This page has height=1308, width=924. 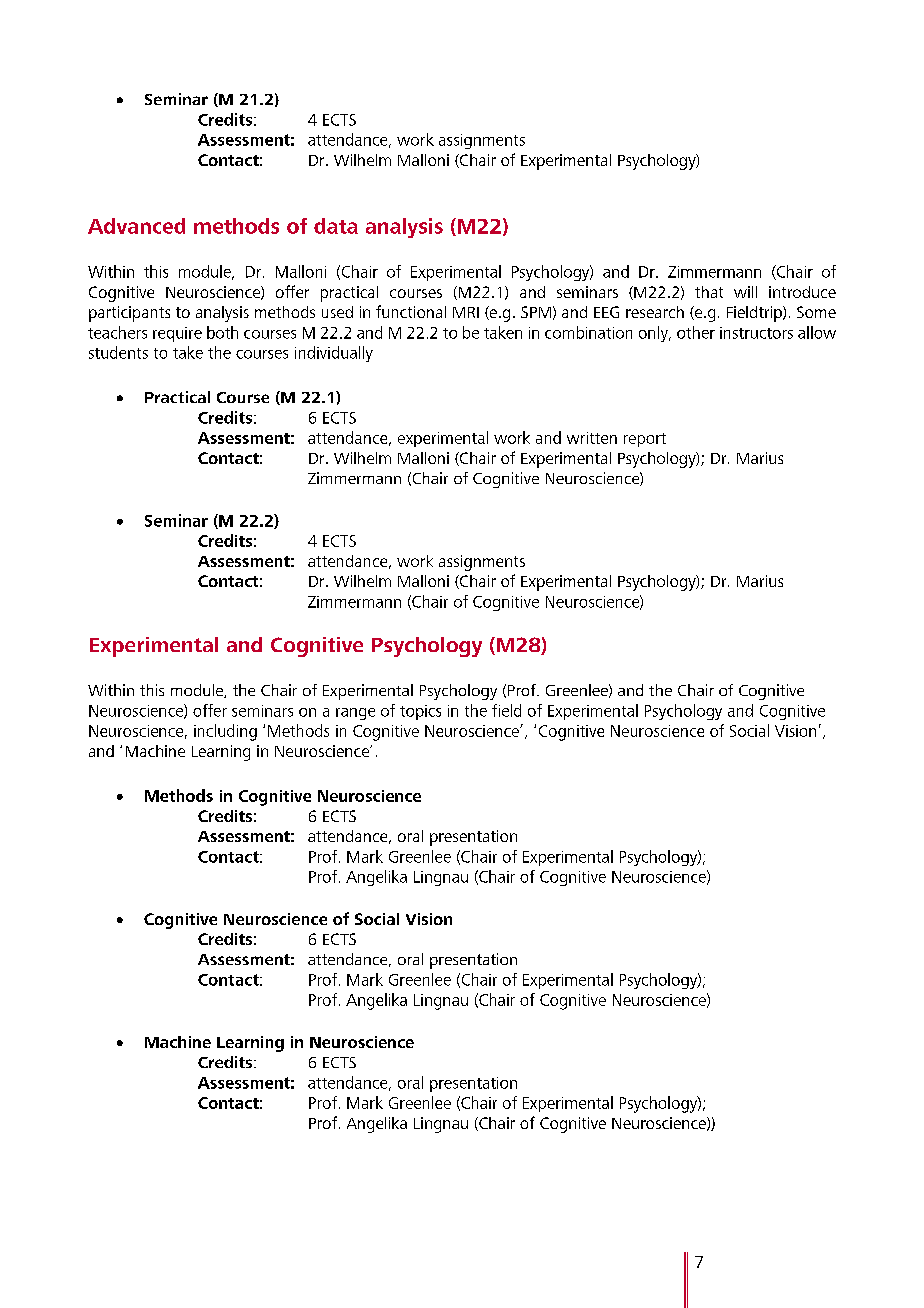 What do you see at coordinates (592, 438) in the page?
I see `written` at bounding box center [592, 438].
